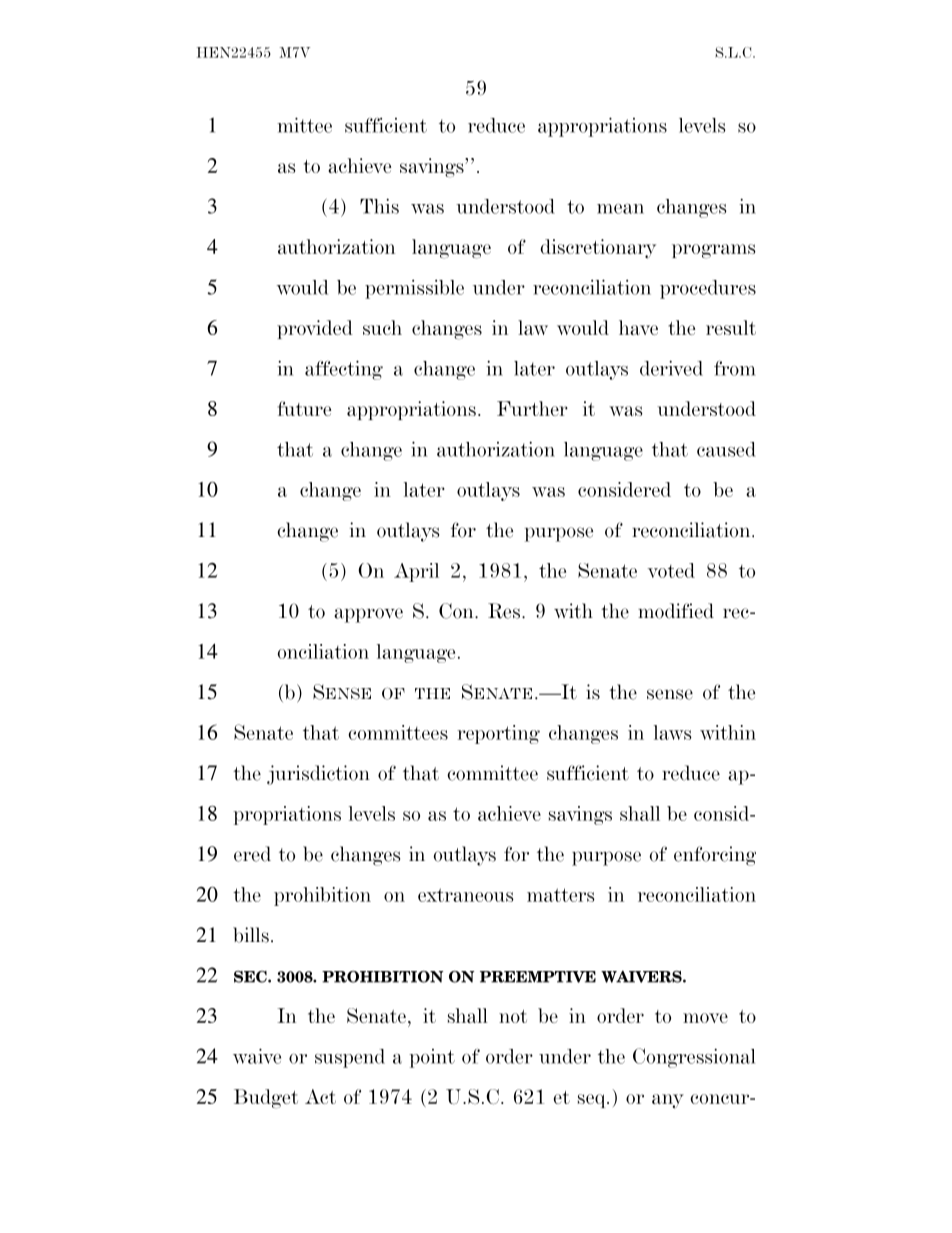  What do you see at coordinates (379, 206) in the screenshot?
I see `This` at bounding box center [379, 206].
